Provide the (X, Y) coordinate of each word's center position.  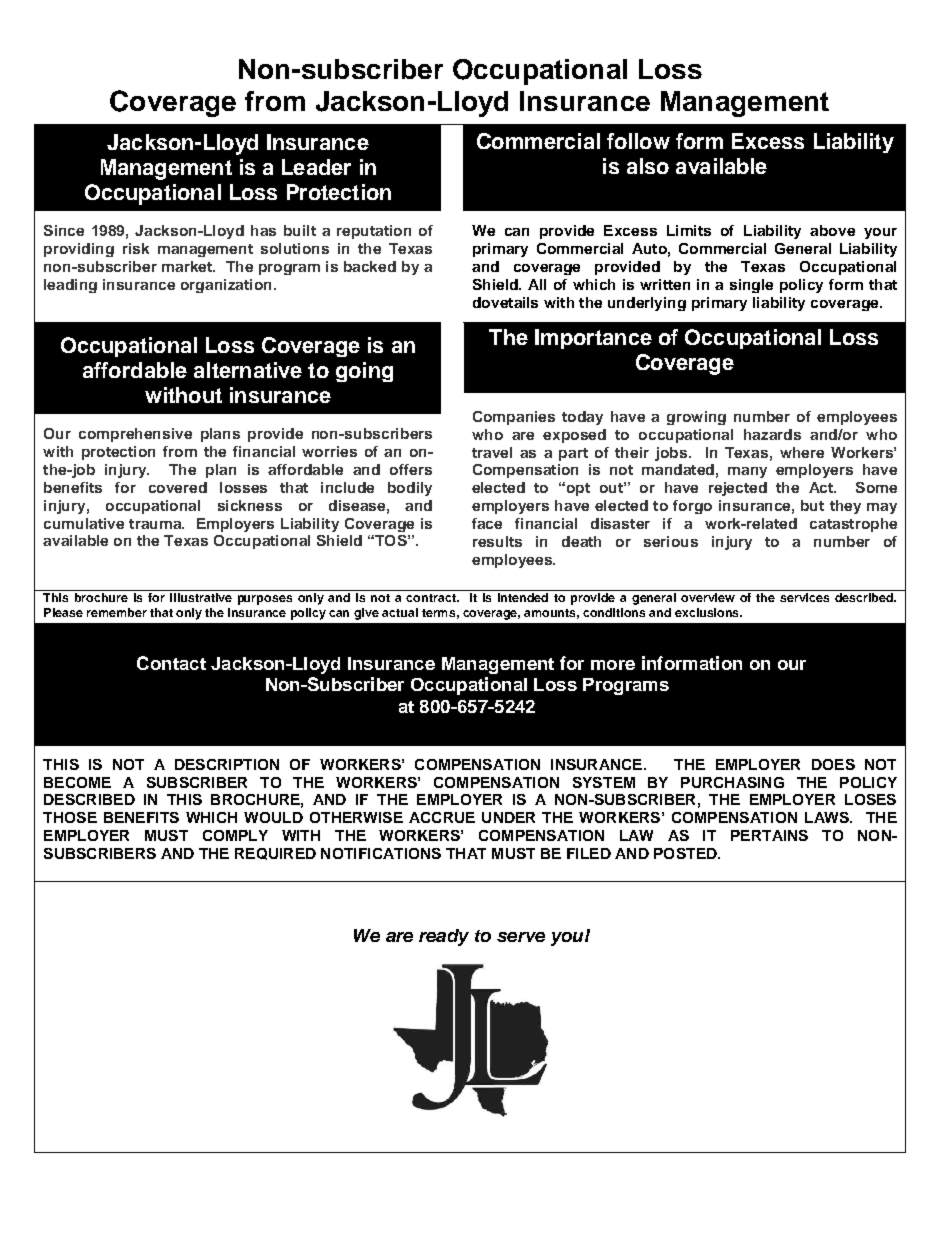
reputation (374, 232)
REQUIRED (275, 854)
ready (444, 937)
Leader (316, 167)
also (648, 166)
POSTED (686, 853)
